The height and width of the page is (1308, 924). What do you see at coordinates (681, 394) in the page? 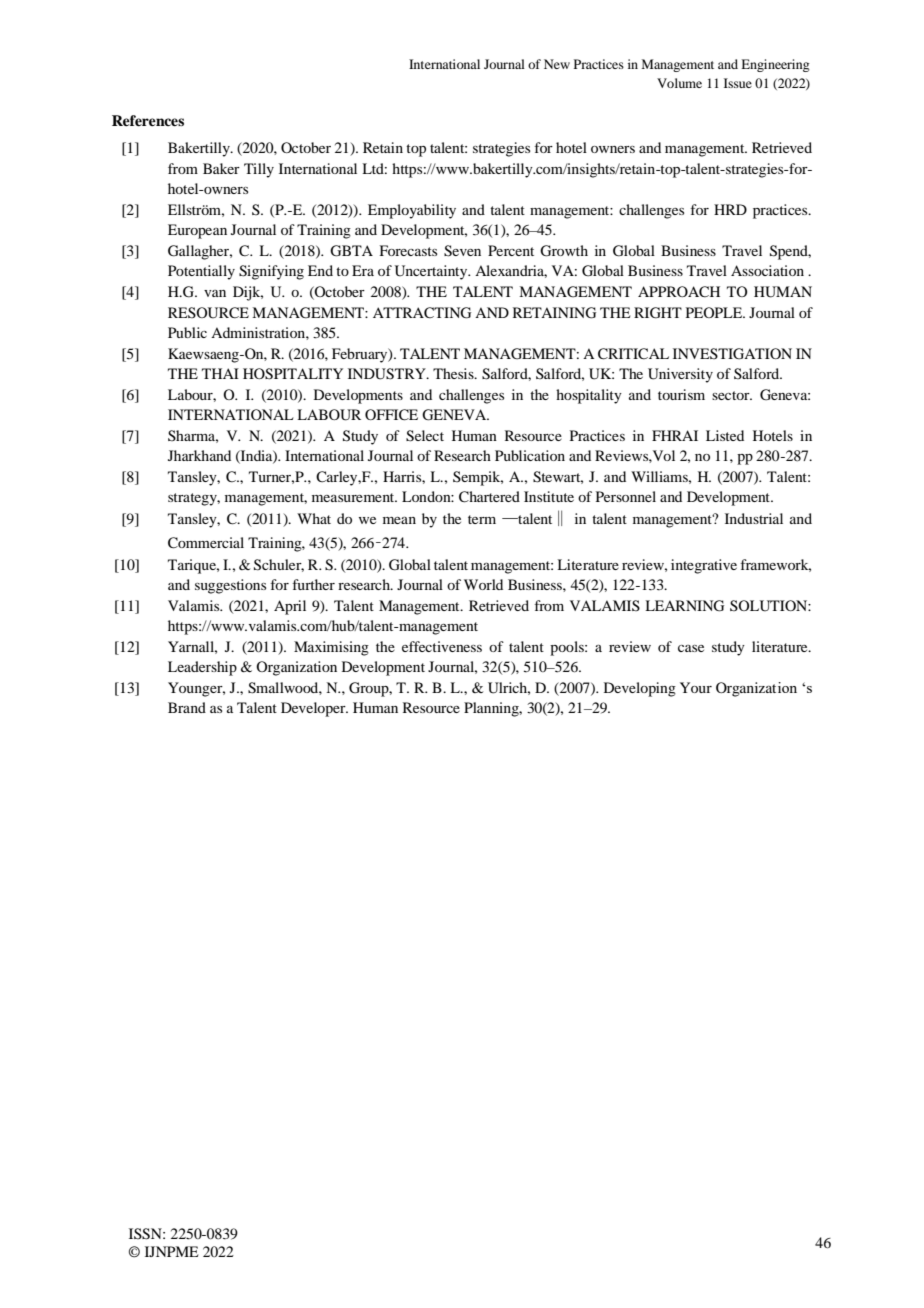
I see `tourism` at bounding box center [681, 394].
